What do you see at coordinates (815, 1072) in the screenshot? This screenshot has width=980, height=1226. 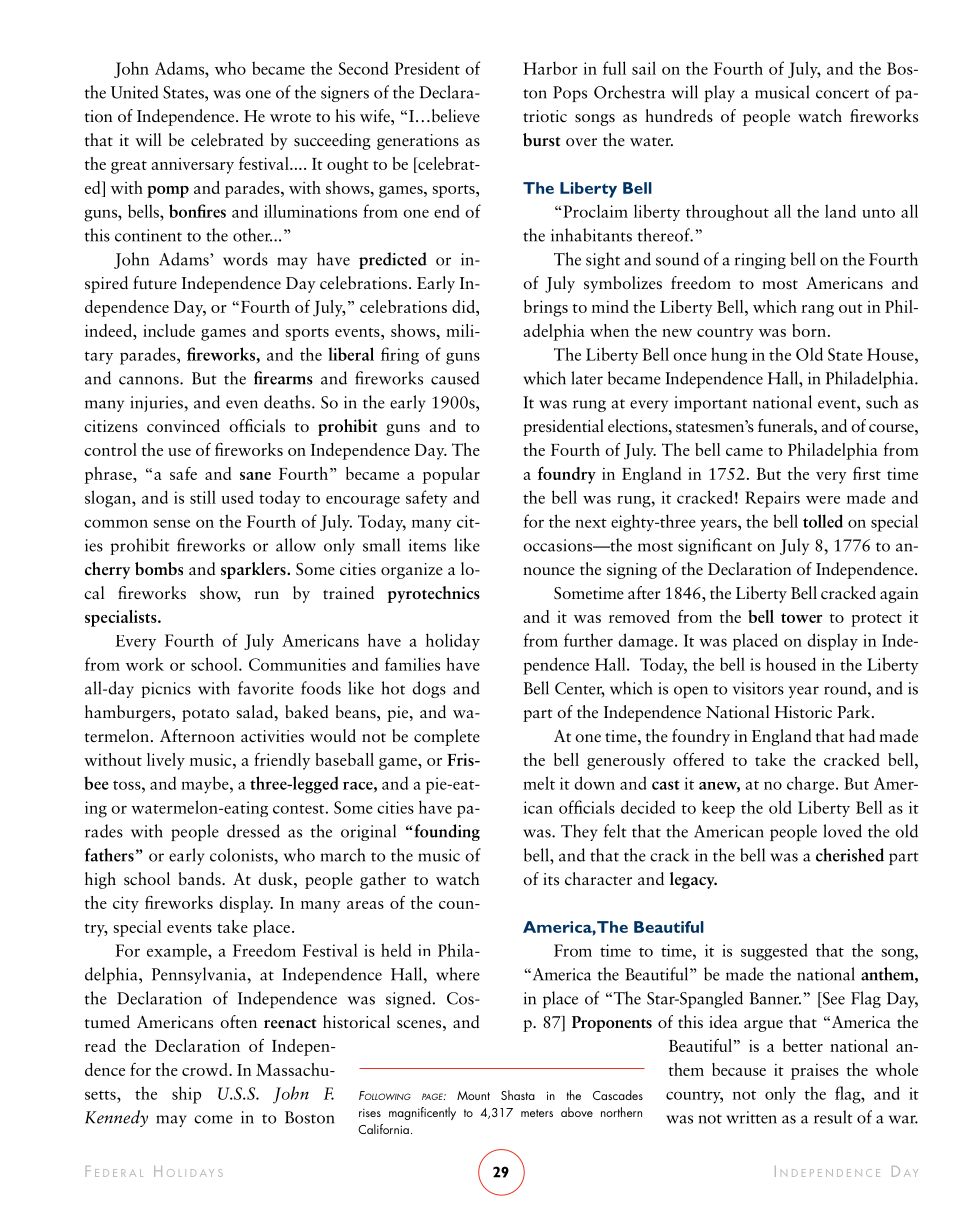 I see `praises` at bounding box center [815, 1072].
